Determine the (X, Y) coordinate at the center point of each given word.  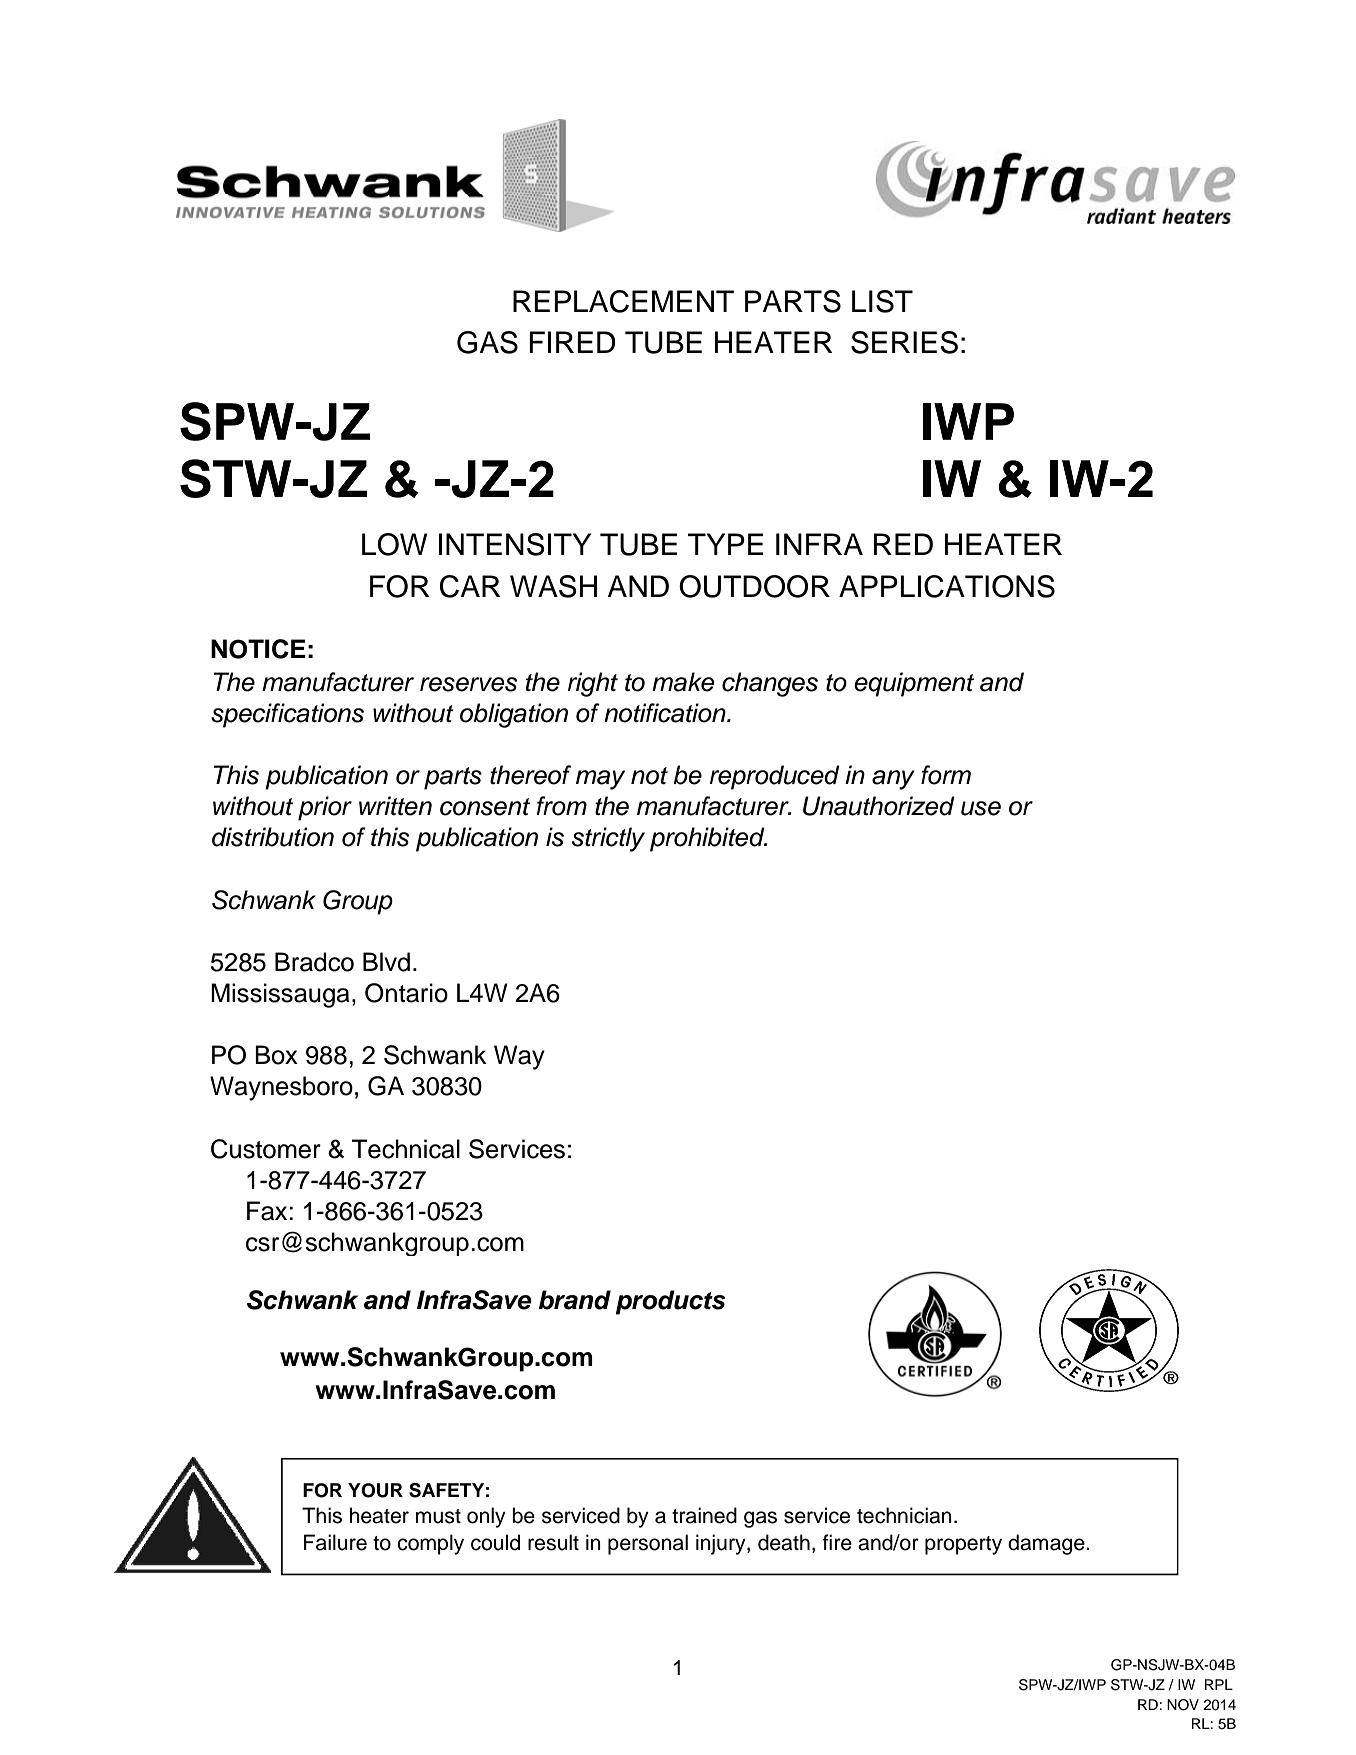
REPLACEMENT (623, 301)
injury (722, 1544)
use (981, 808)
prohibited (708, 839)
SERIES (904, 342)
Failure (335, 1542)
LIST (882, 301)
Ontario (406, 993)
